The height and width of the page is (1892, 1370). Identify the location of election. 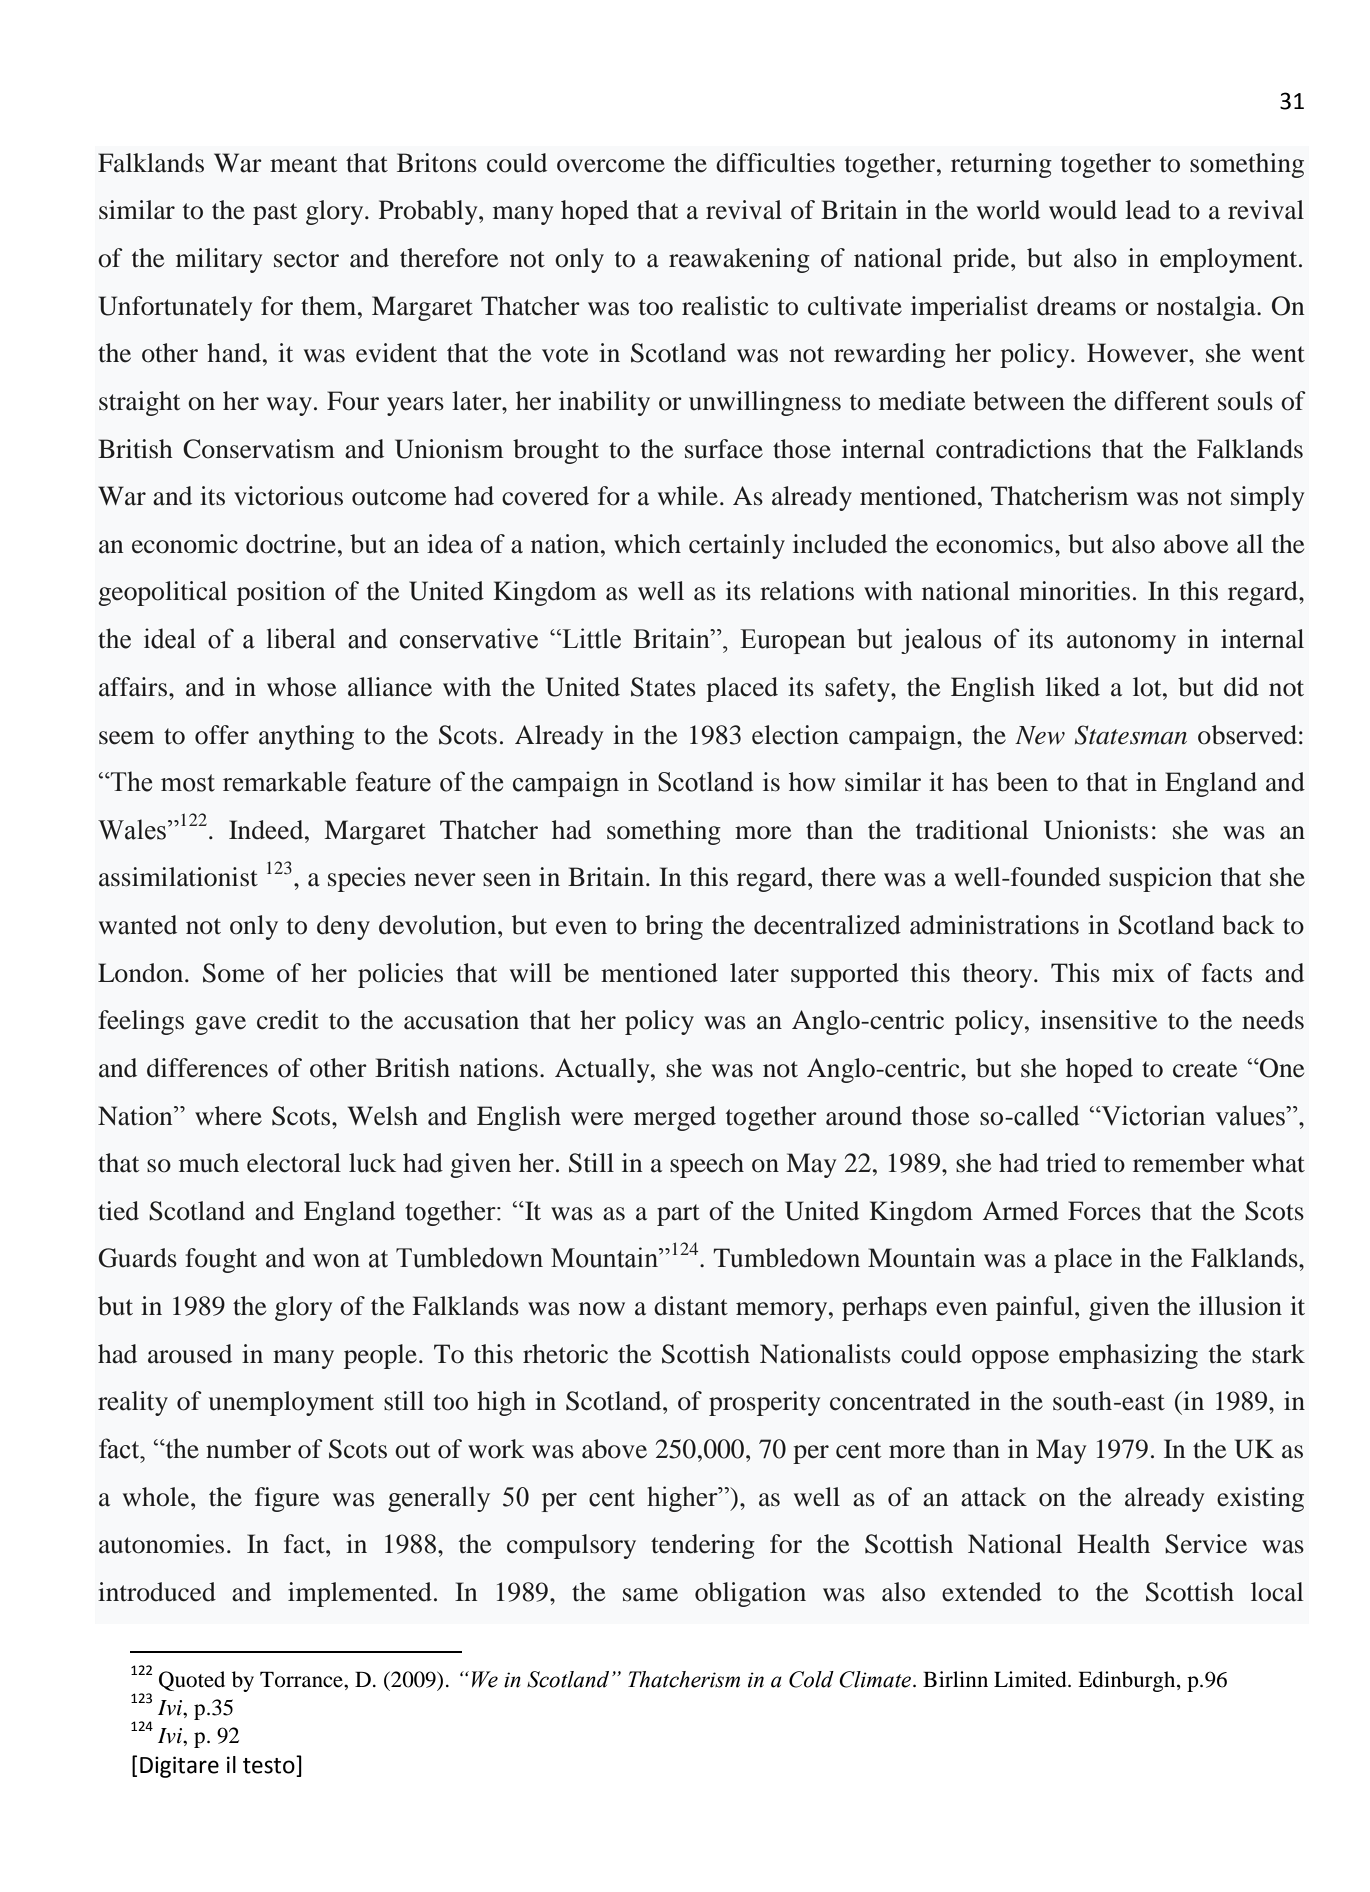
(795, 735).
